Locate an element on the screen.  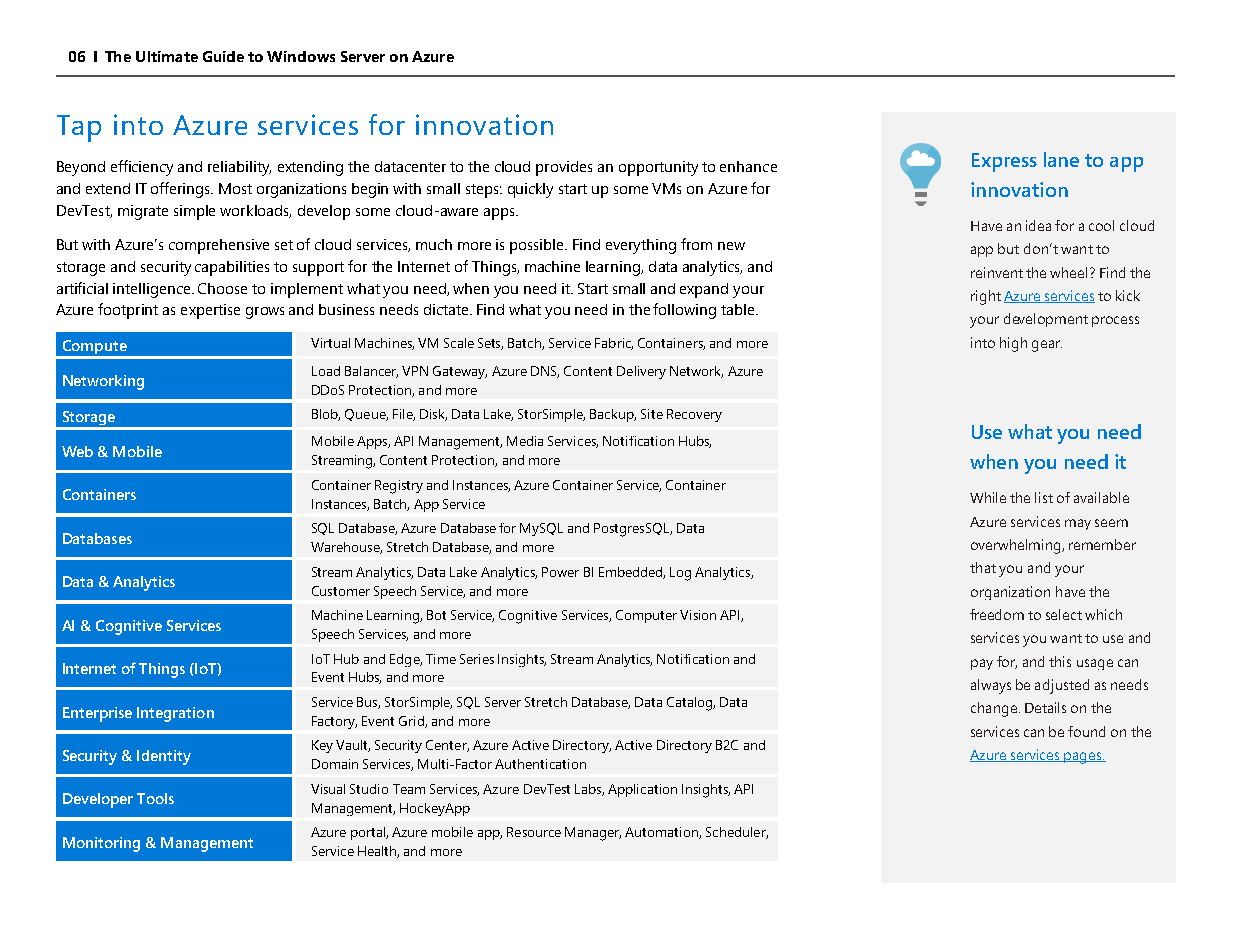
Customer is located at coordinates (341, 591).
